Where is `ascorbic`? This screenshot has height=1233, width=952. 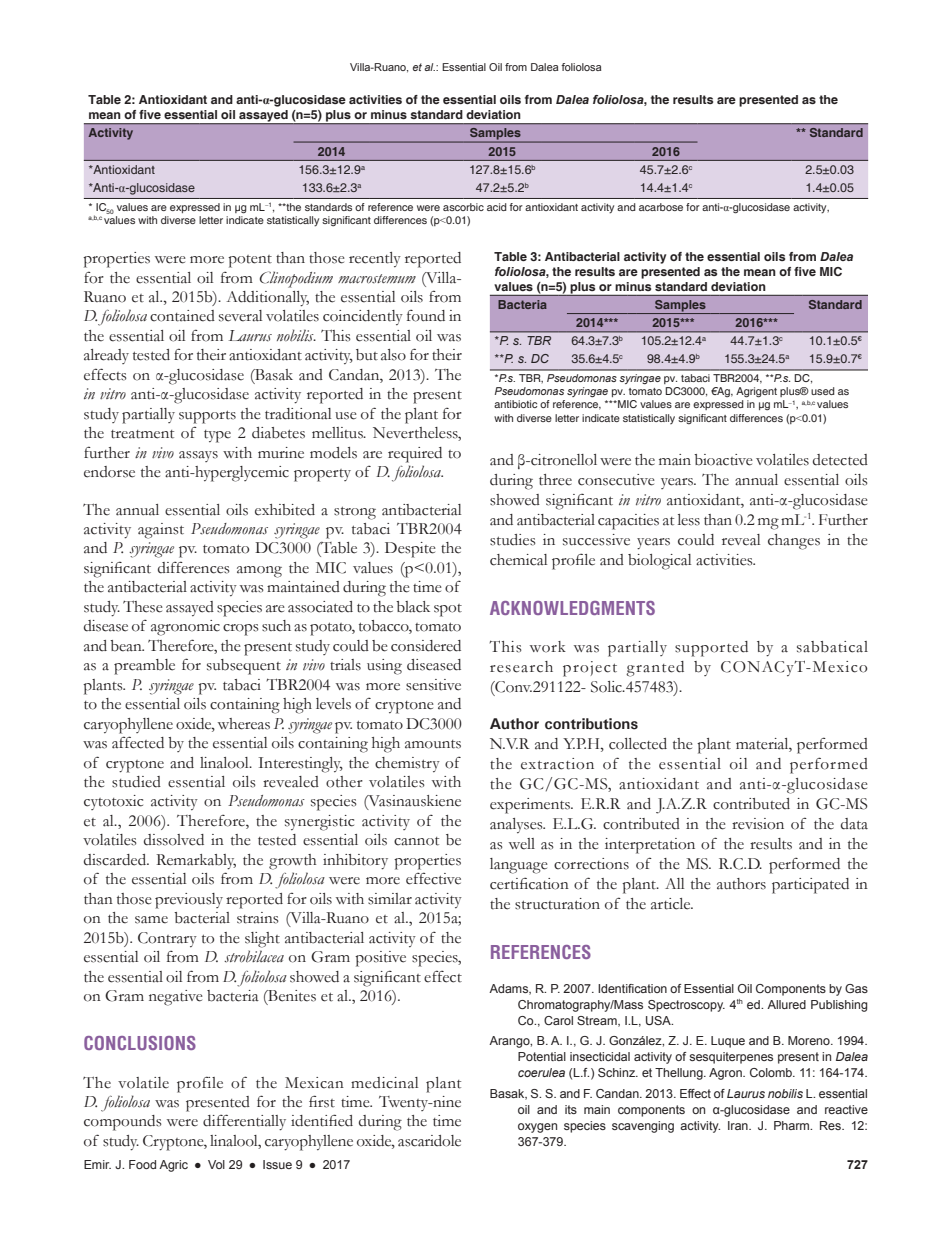 ascorbic is located at coordinates (463, 207).
